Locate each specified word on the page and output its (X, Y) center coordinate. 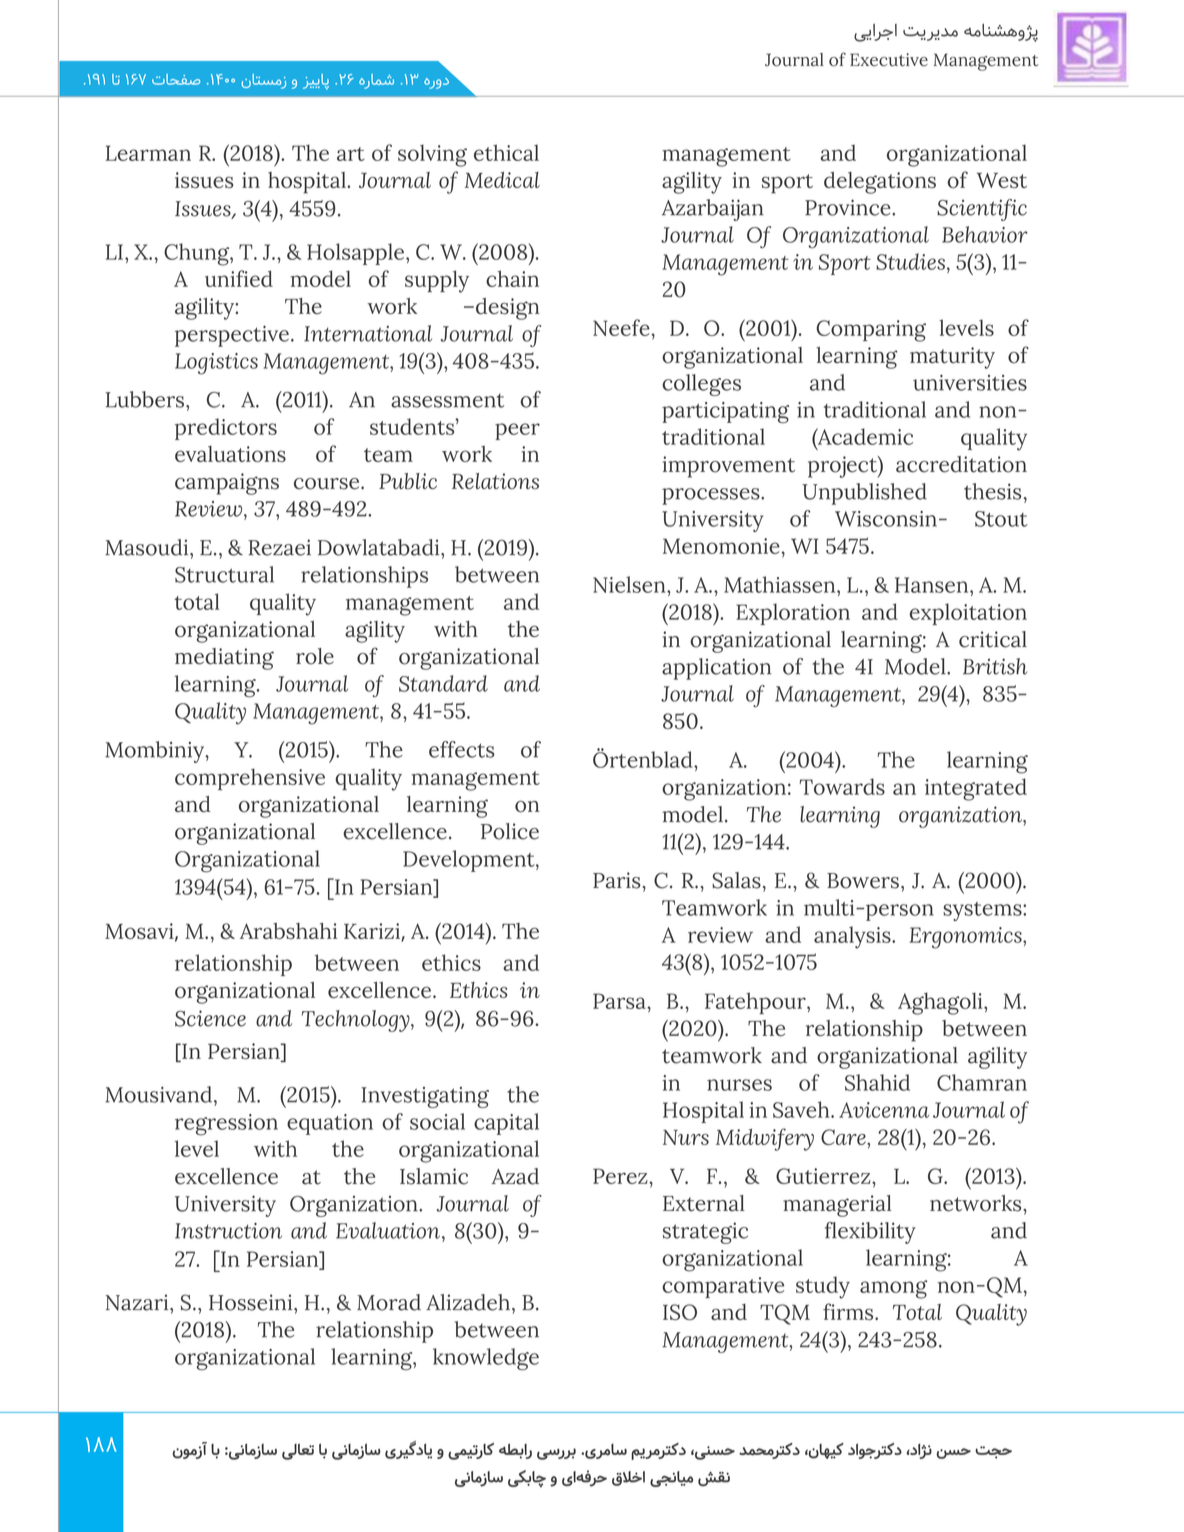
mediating (224, 659)
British (995, 666)
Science (210, 1018)
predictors (226, 429)
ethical (506, 152)
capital (506, 1124)
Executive (889, 60)
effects (462, 749)
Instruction (228, 1231)
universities (970, 382)
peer (517, 431)
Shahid (877, 1082)
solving (432, 155)
